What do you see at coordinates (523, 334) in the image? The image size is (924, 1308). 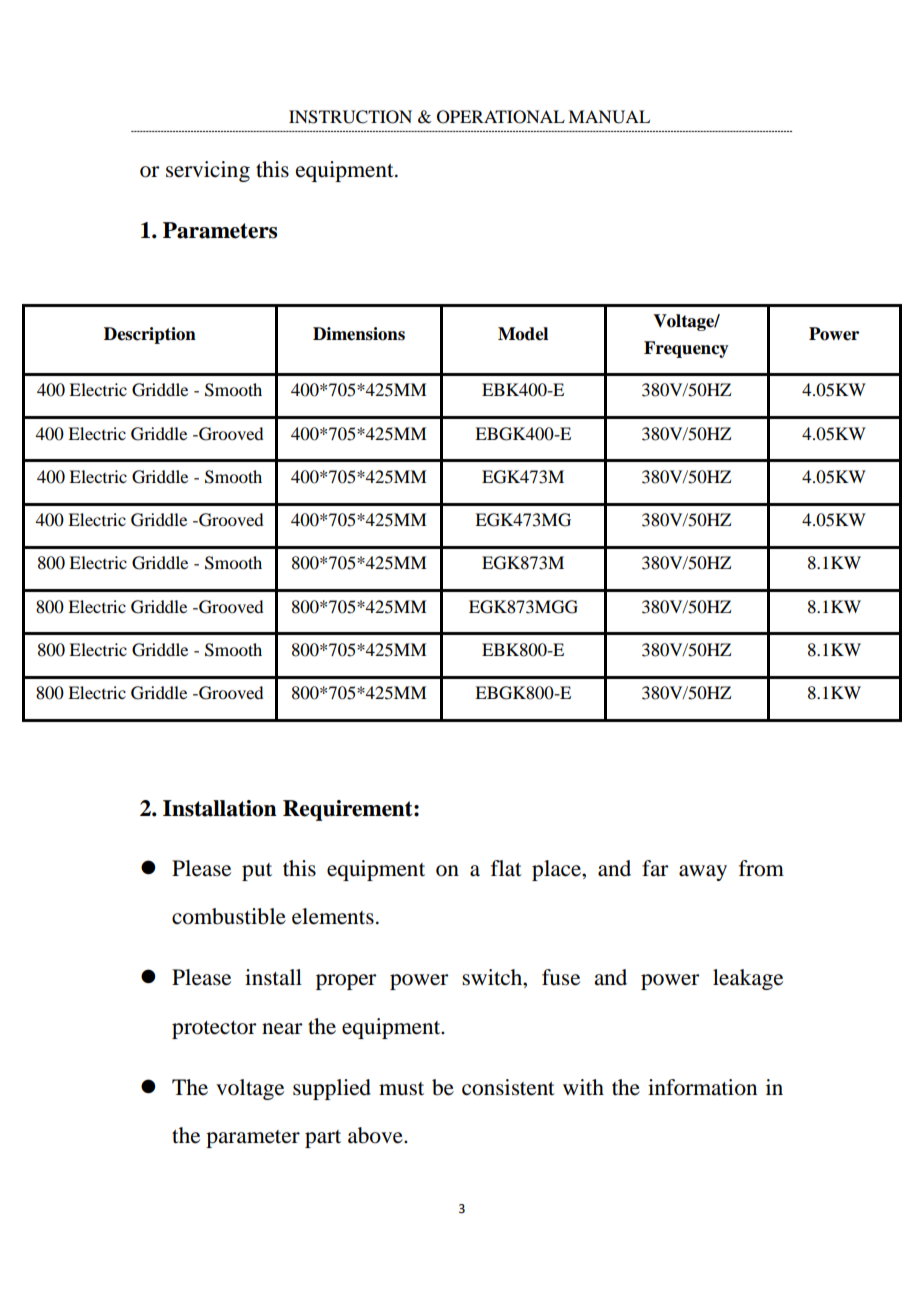 I see `Model` at bounding box center [523, 334].
